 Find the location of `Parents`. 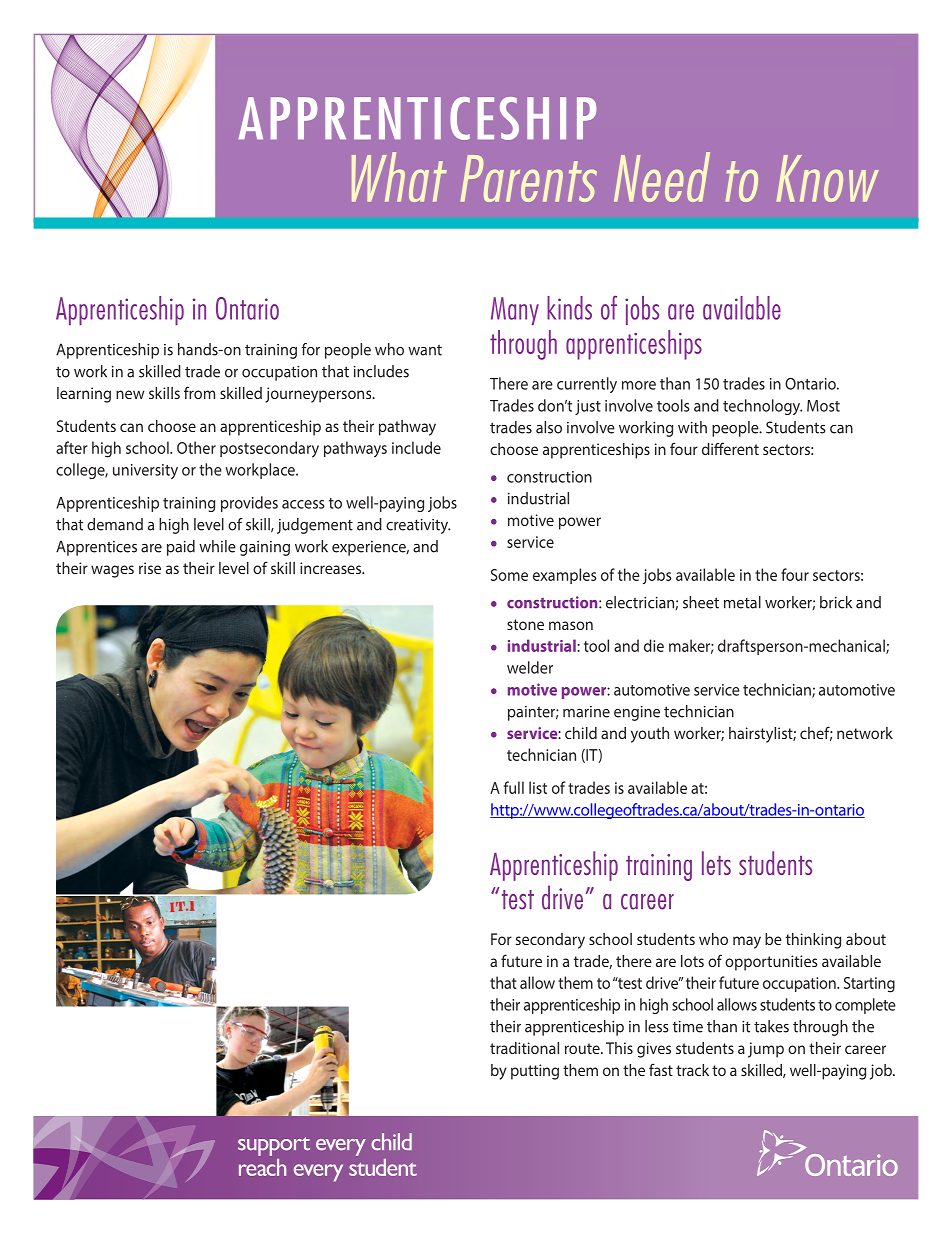

Parents is located at coordinates (529, 178).
